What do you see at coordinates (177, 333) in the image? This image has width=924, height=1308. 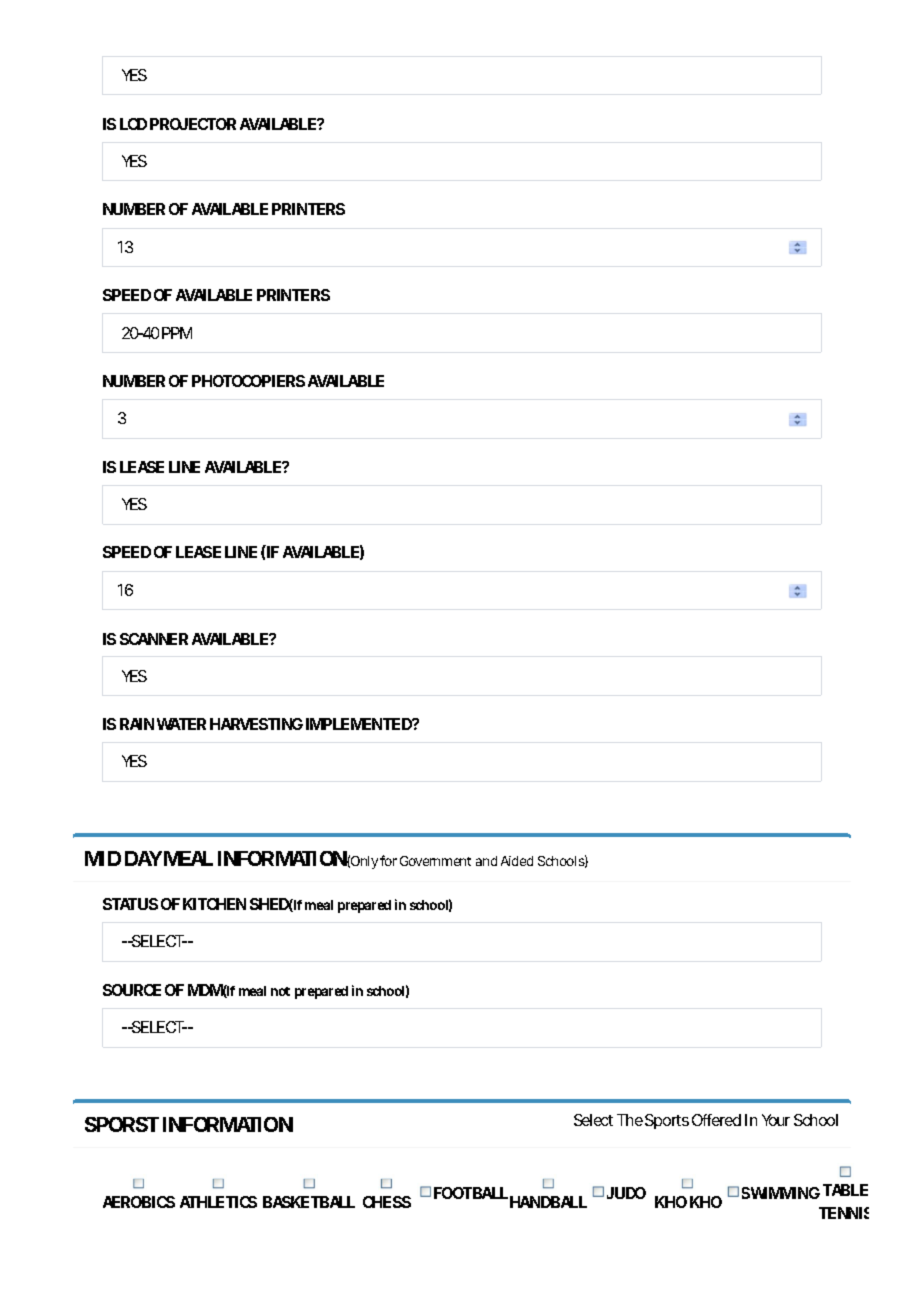 I see `PPM` at bounding box center [177, 333].
